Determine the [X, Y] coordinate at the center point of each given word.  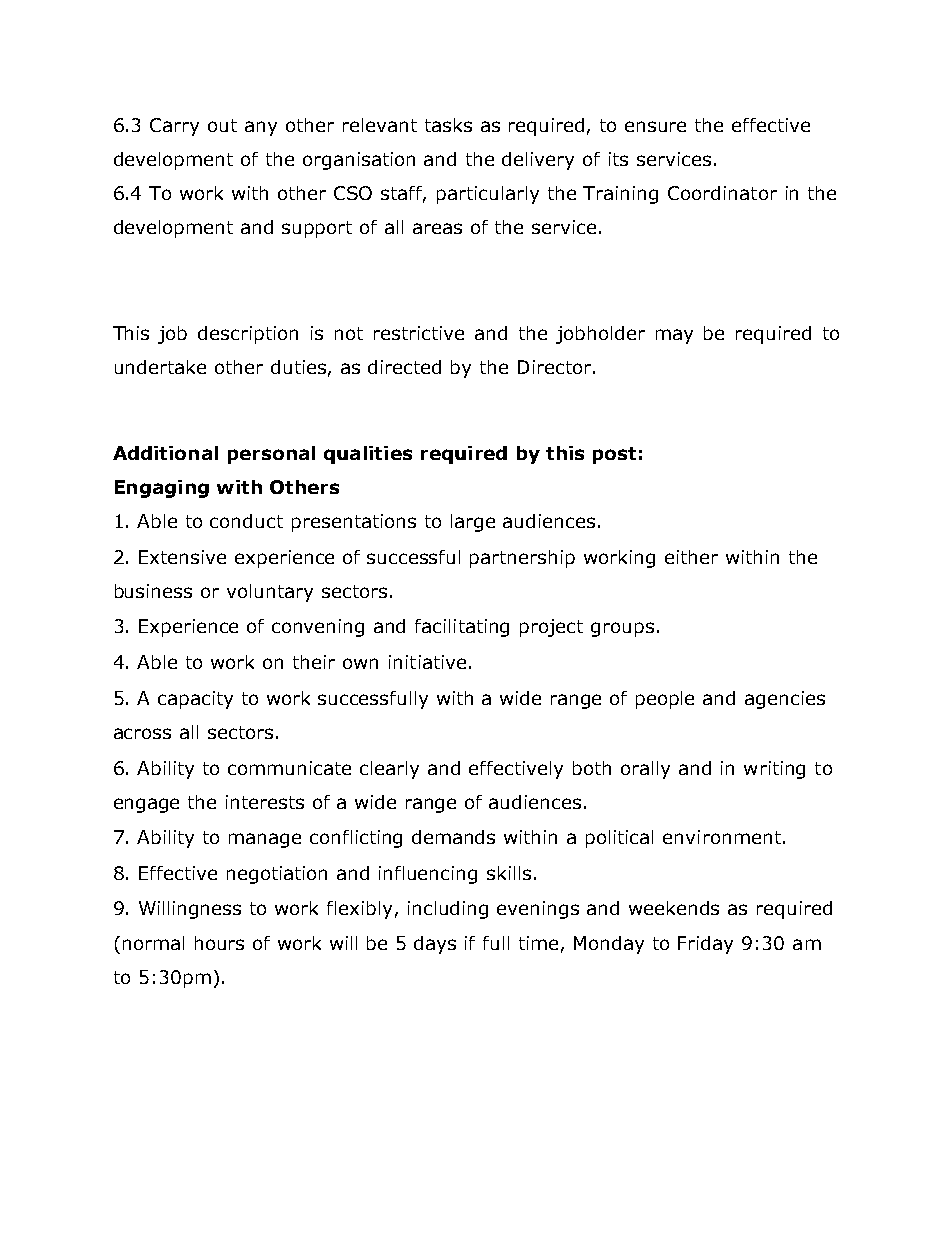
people [665, 700]
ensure [655, 126]
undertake [160, 367]
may [674, 336]
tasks [448, 125]
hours [219, 943]
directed [404, 367]
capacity [195, 700]
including [448, 910]
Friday [705, 945]
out [222, 125]
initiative [427, 662]
